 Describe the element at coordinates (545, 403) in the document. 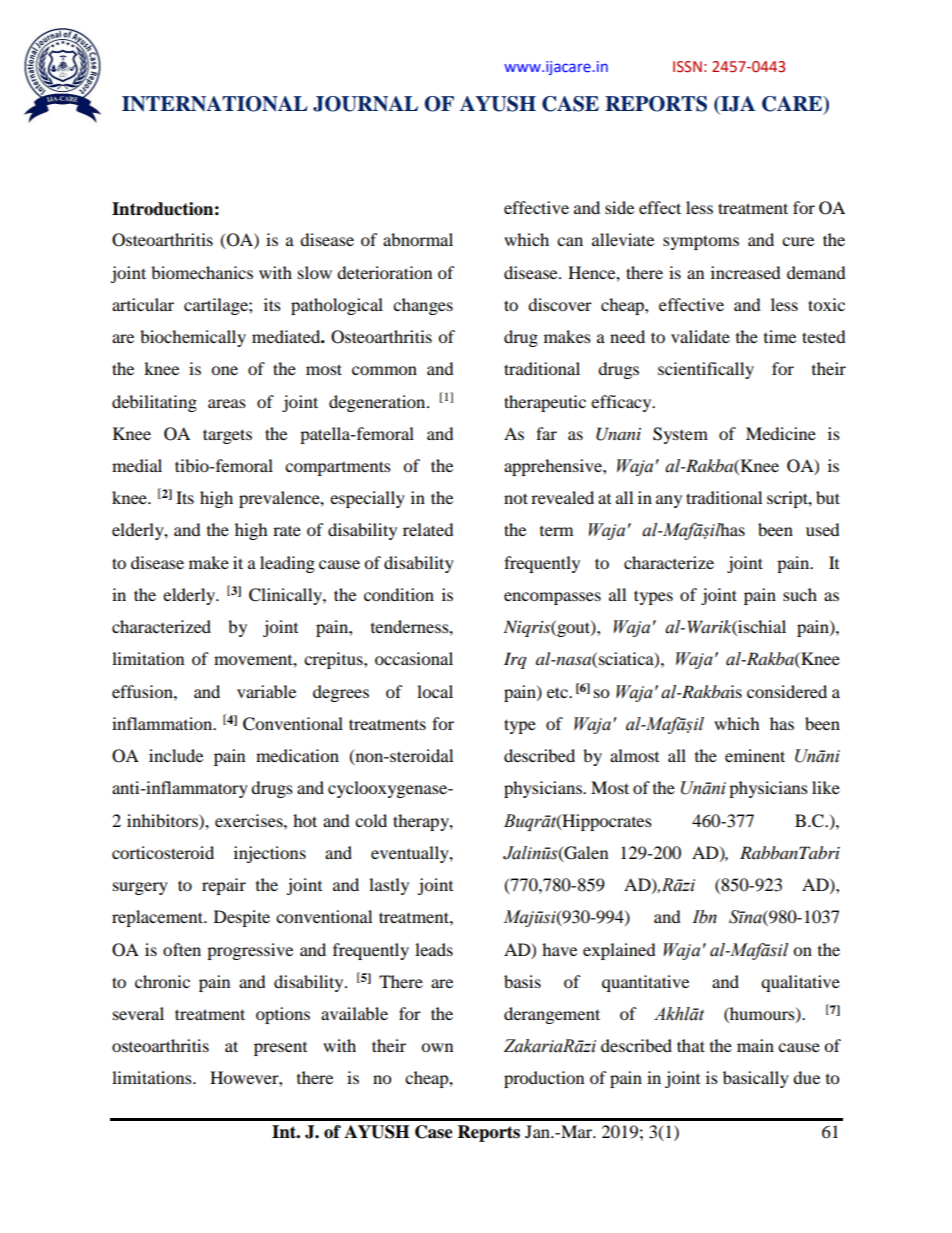

I see `therapeutic` at that location.
